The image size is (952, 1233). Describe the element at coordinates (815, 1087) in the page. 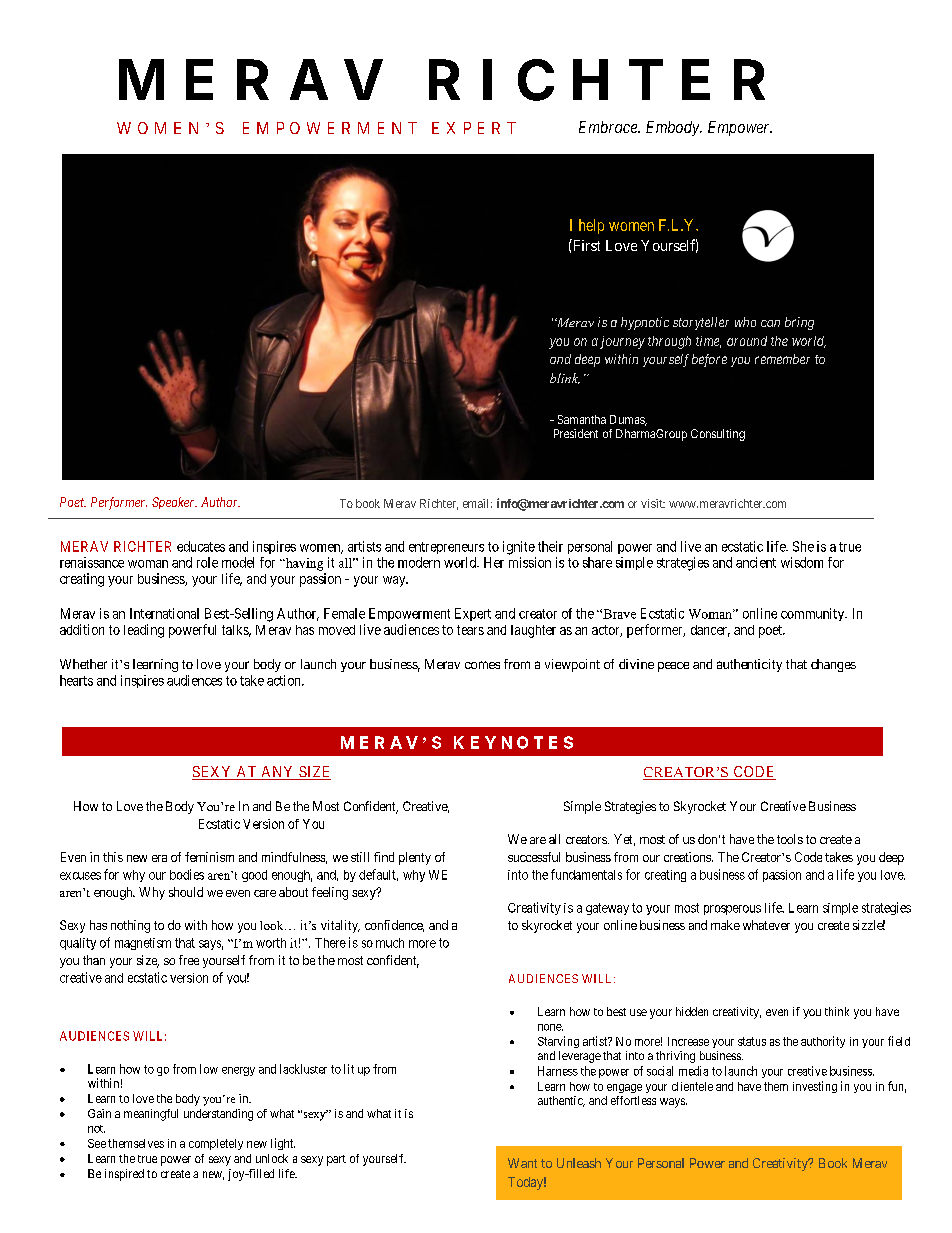

I see `investing` at that location.
